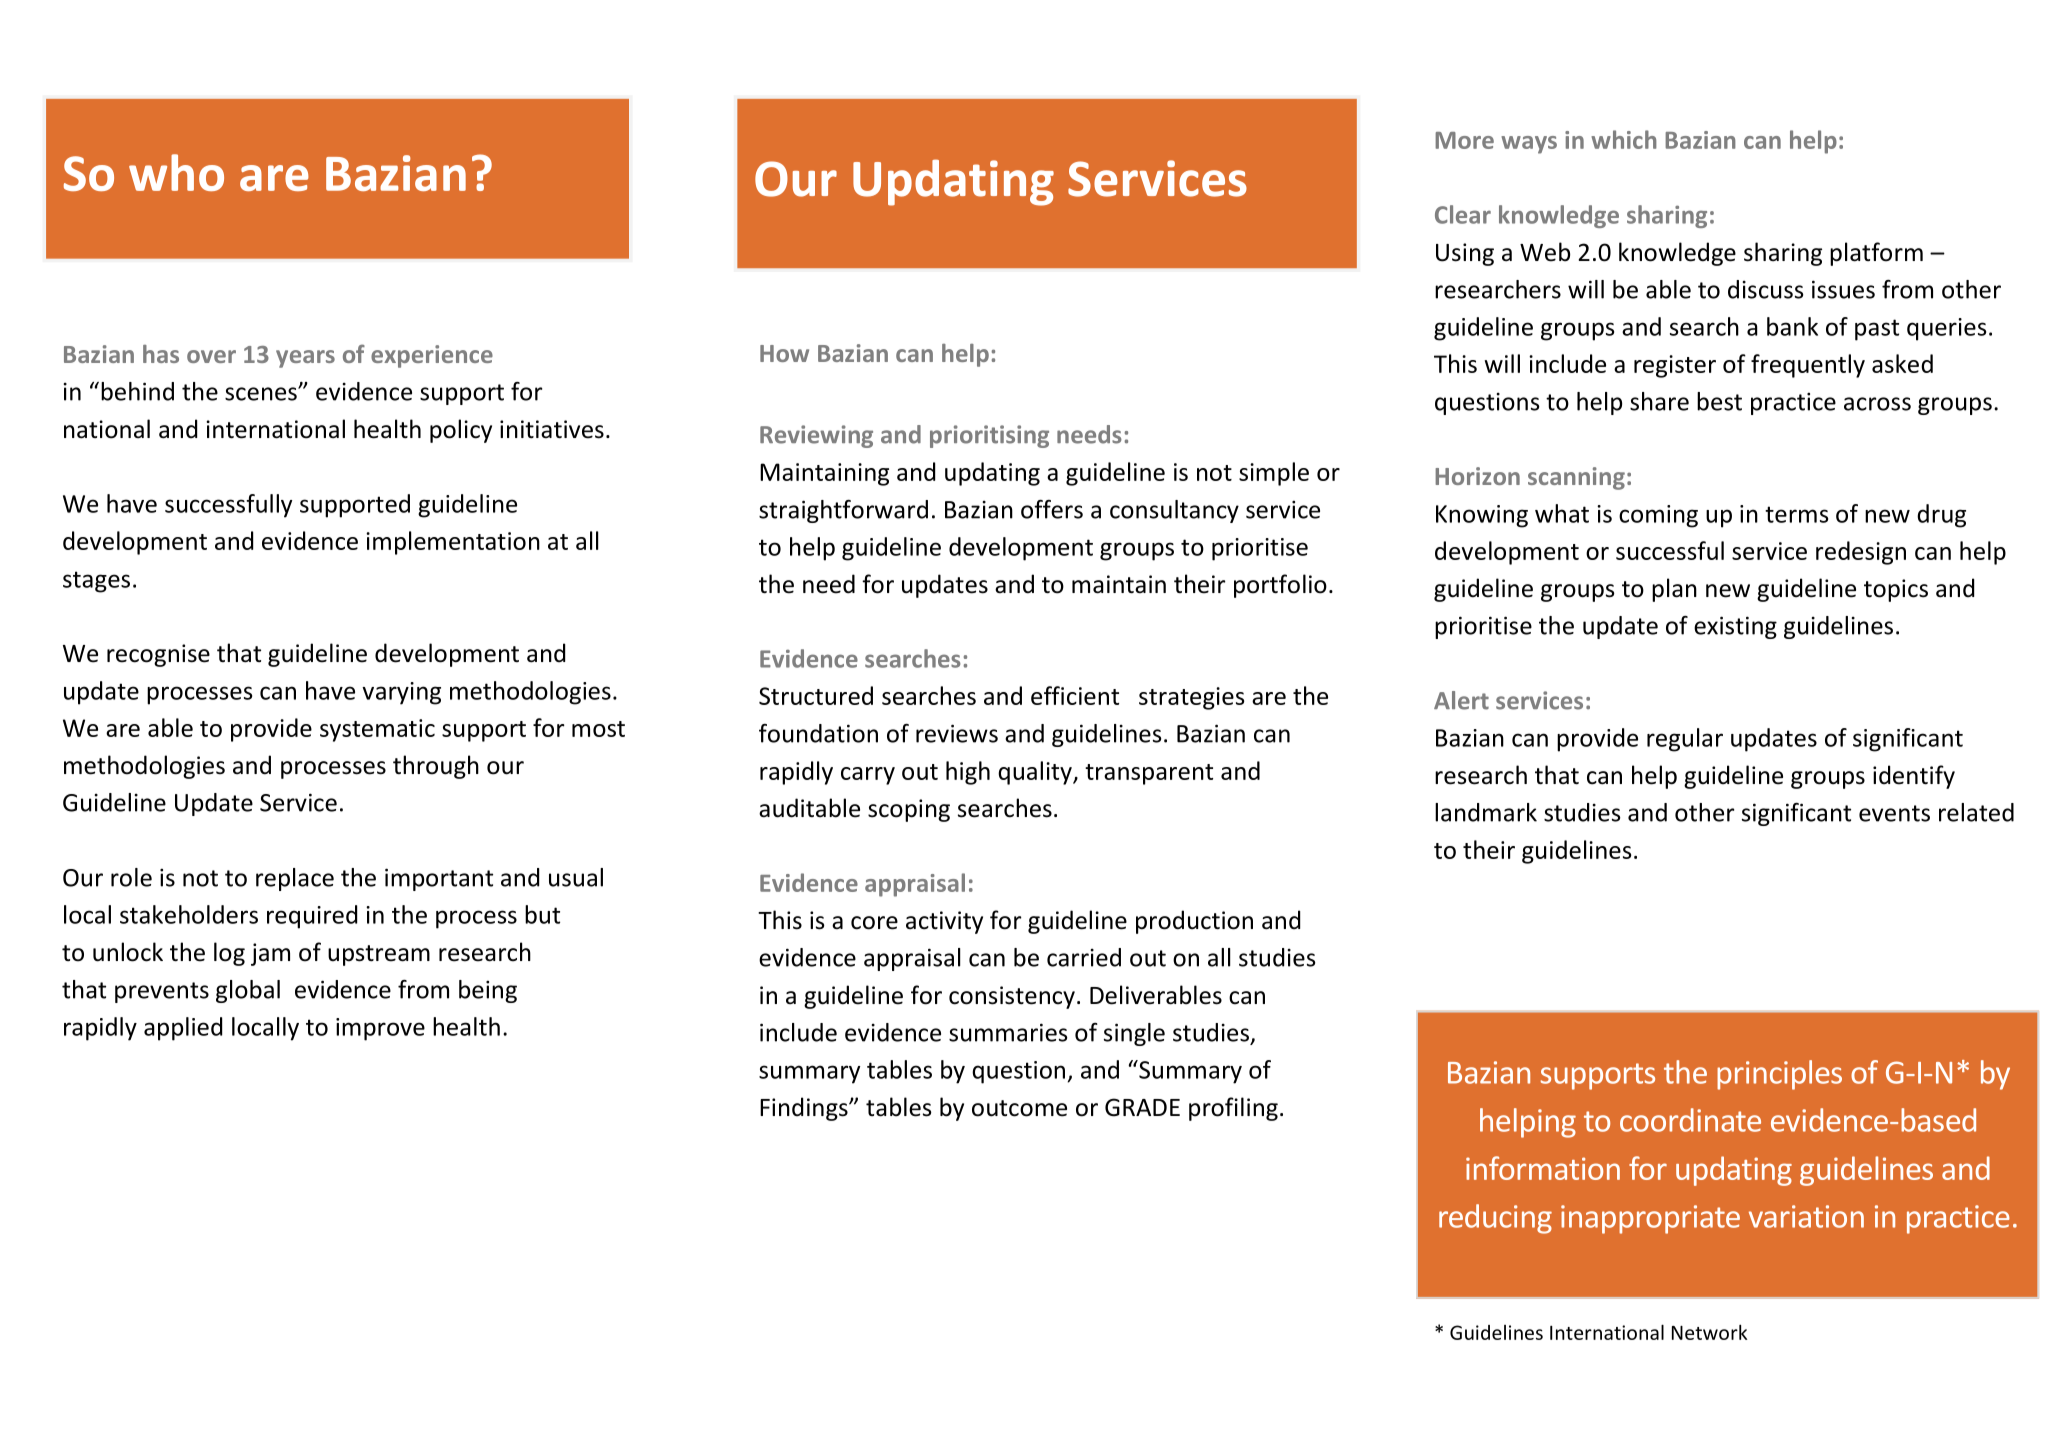  What do you see at coordinates (1008, 1032) in the screenshot?
I see `summaries` at bounding box center [1008, 1032].
